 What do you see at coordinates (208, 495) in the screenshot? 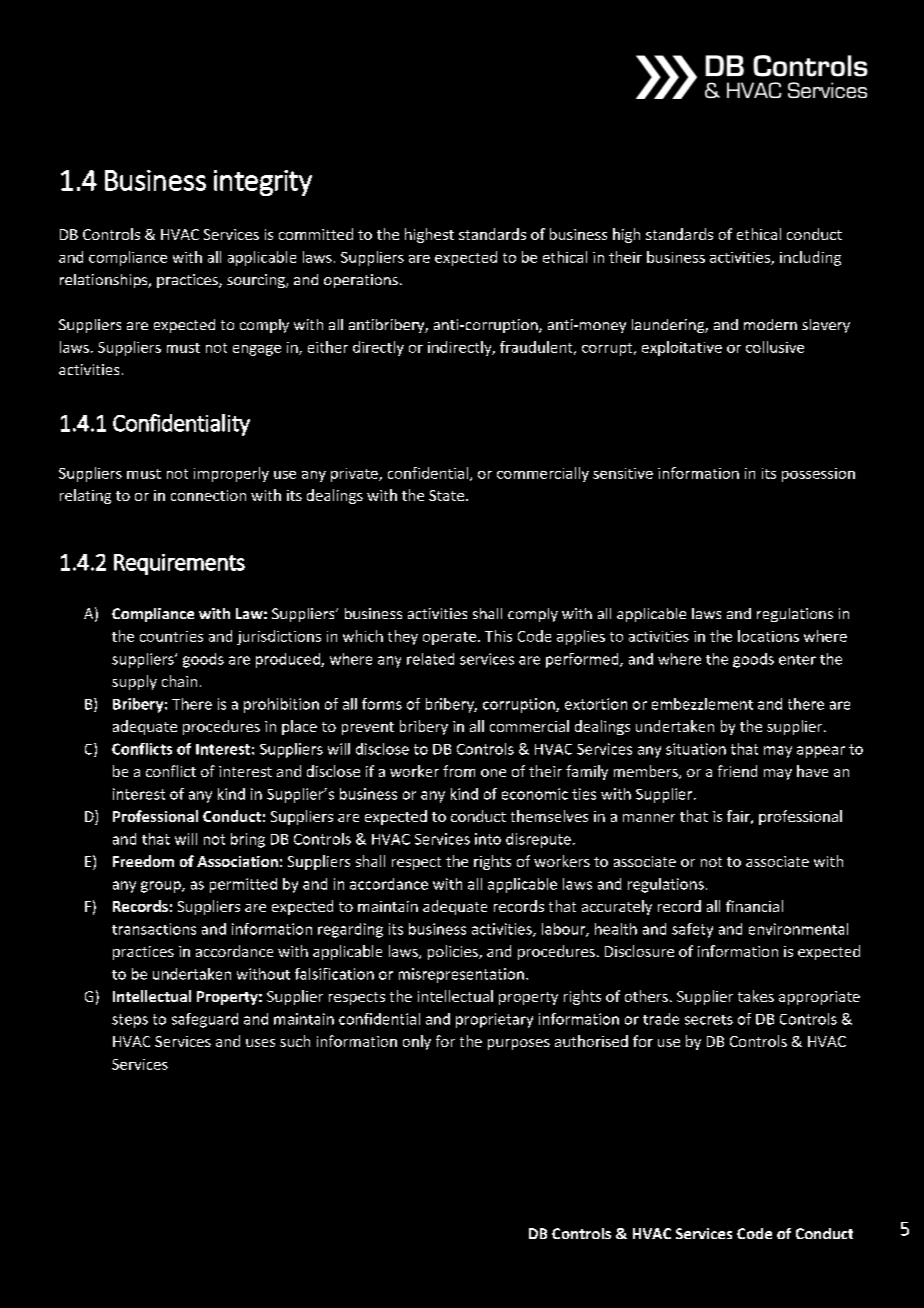
I see `connection` at bounding box center [208, 495].
